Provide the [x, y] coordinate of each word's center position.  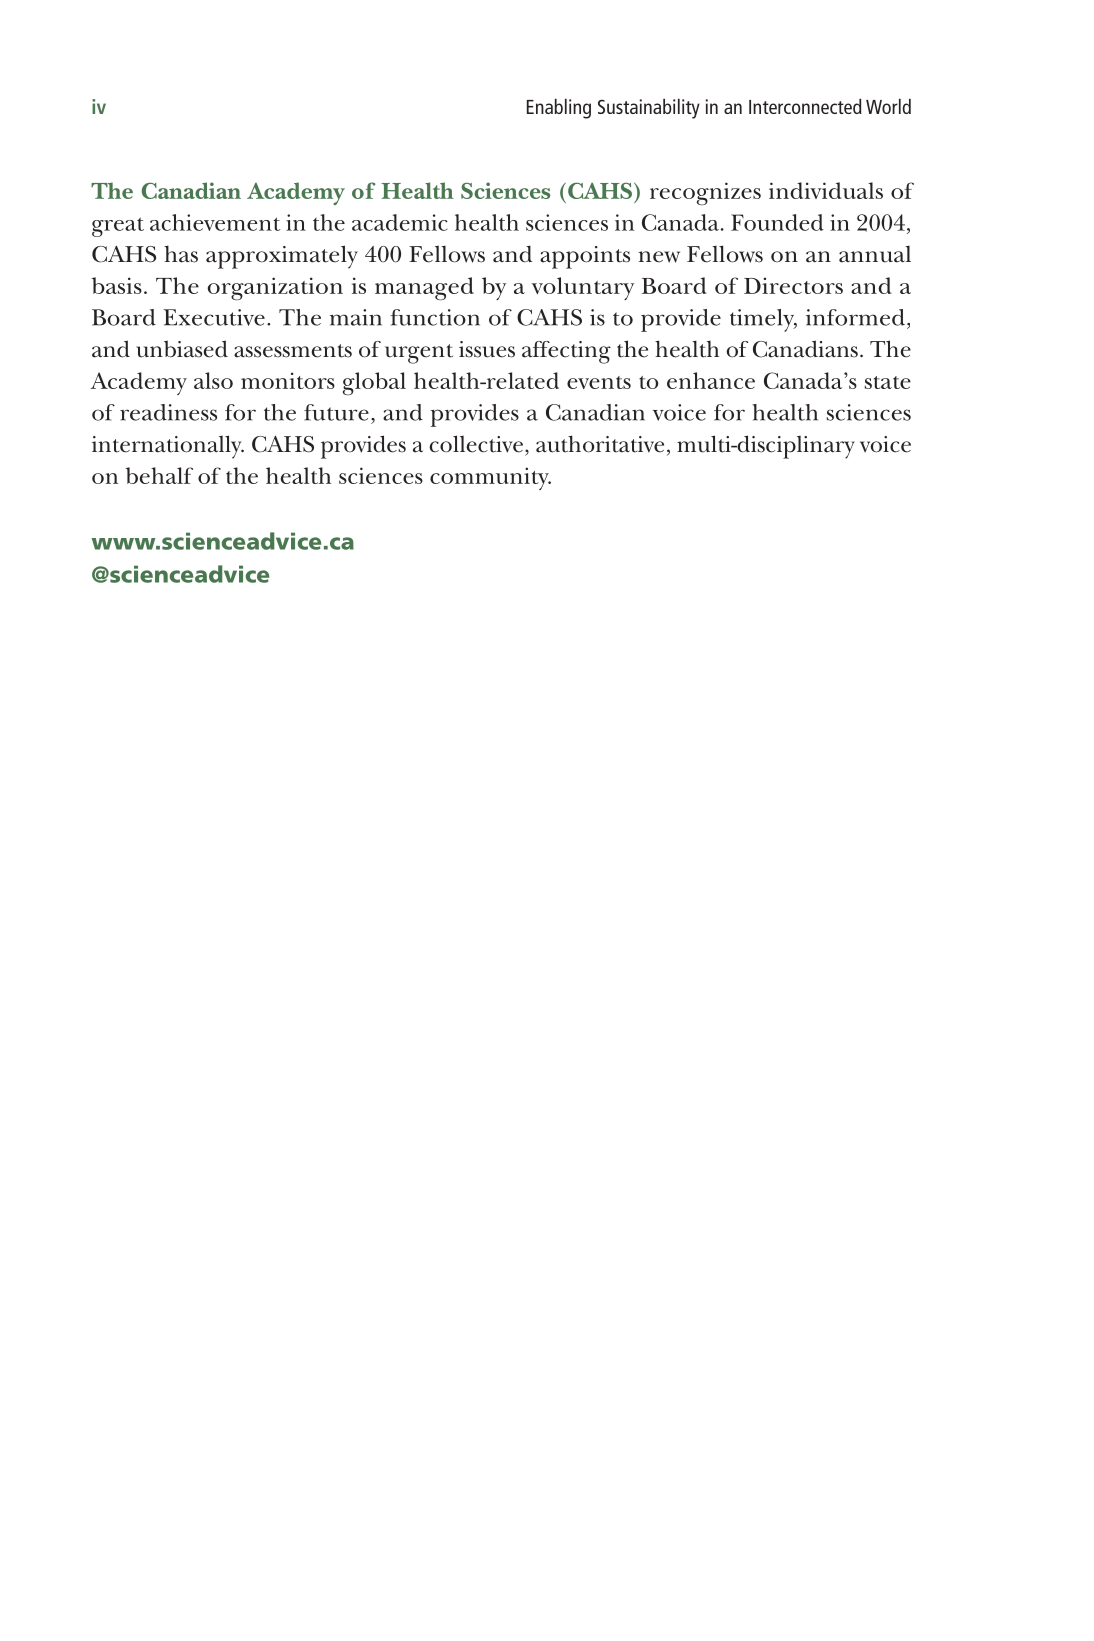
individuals [826, 190]
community [490, 478]
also [213, 380]
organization [275, 289]
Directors [793, 285]
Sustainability [649, 109]
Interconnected [805, 106]
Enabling [559, 109]
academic [400, 222]
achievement [215, 222]
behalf [159, 475]
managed [424, 289]
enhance [711, 380]
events [599, 382]
